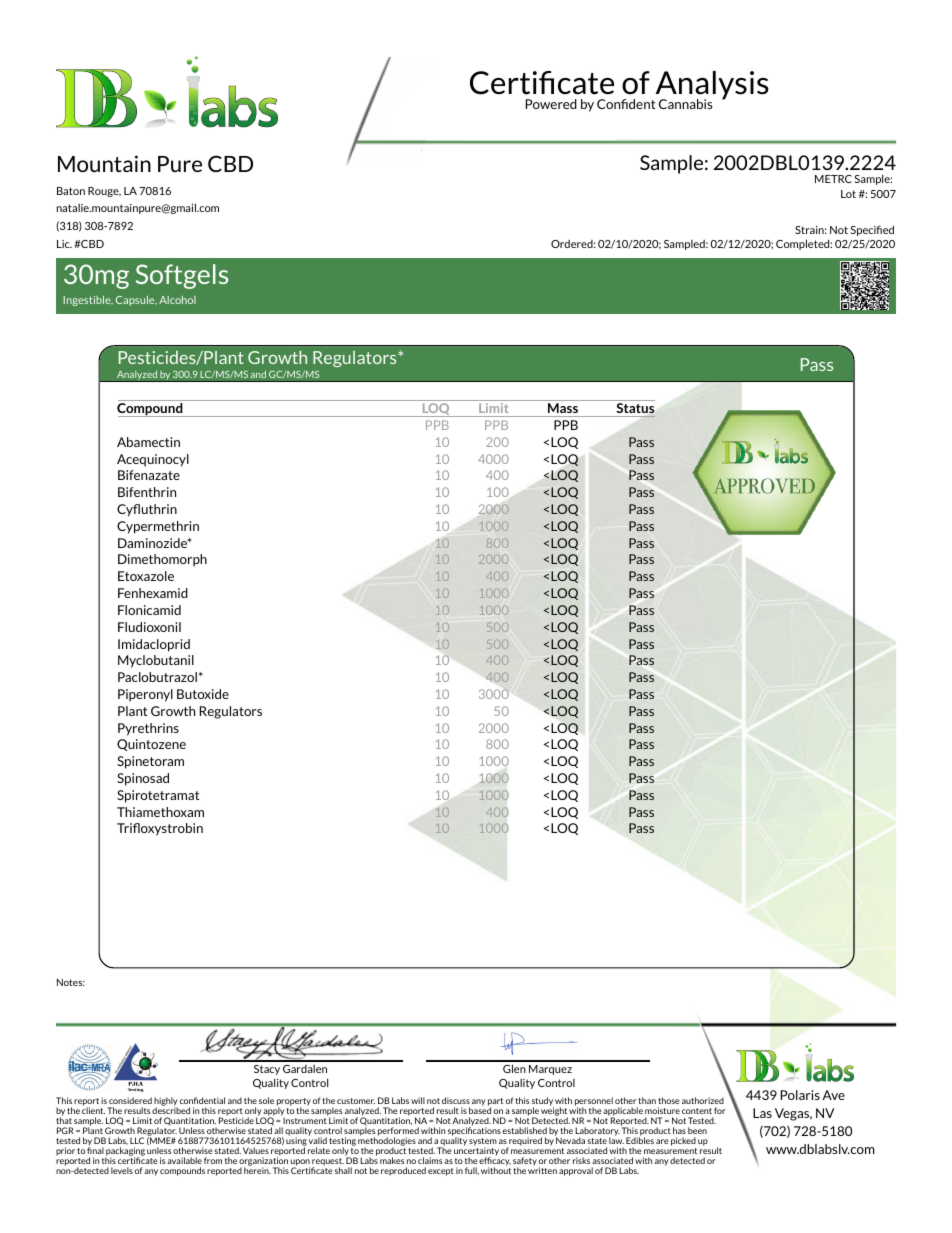  I want to click on LLC, so click(137, 1140).
